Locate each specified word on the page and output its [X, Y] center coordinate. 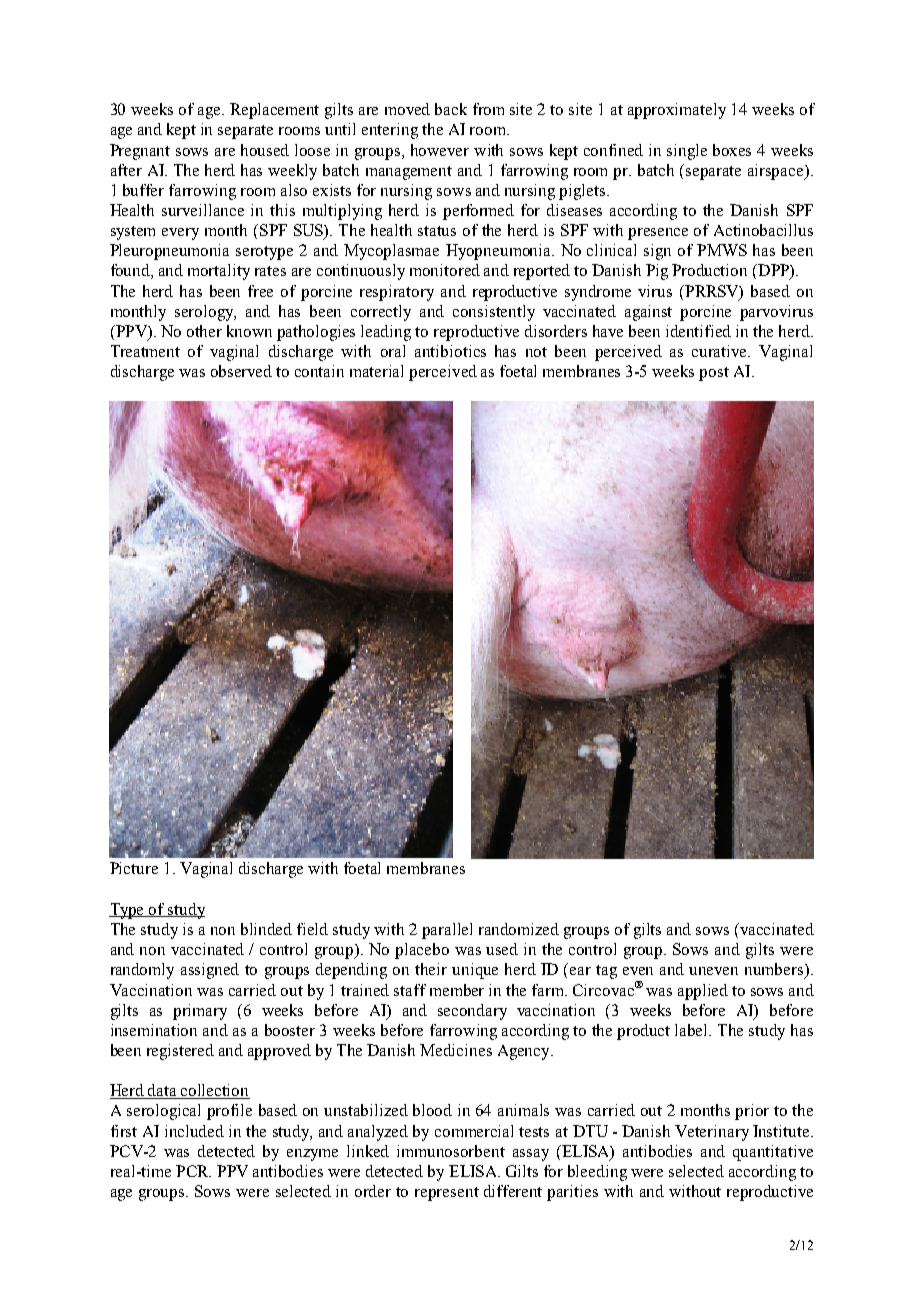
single [687, 152]
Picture [134, 868]
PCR [193, 1171]
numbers [775, 970]
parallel [447, 931]
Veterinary [712, 1133]
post [714, 374]
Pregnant [140, 152]
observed [241, 371]
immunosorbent [451, 1151]
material [376, 371]
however [440, 150]
